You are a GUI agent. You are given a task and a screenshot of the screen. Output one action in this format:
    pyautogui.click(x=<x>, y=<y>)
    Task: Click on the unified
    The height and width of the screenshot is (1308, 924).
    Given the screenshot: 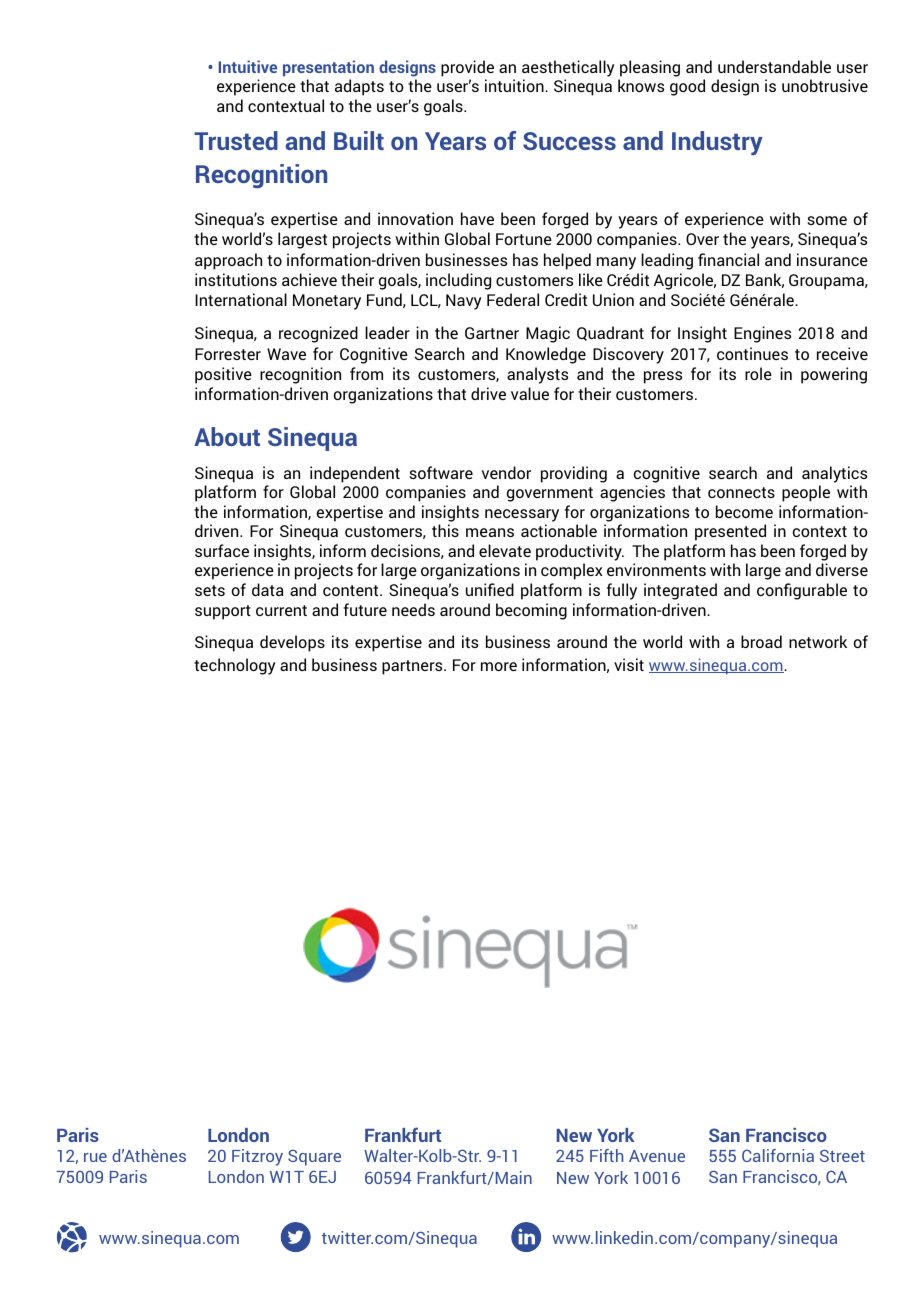 What is the action you would take?
    pyautogui.click(x=490, y=589)
